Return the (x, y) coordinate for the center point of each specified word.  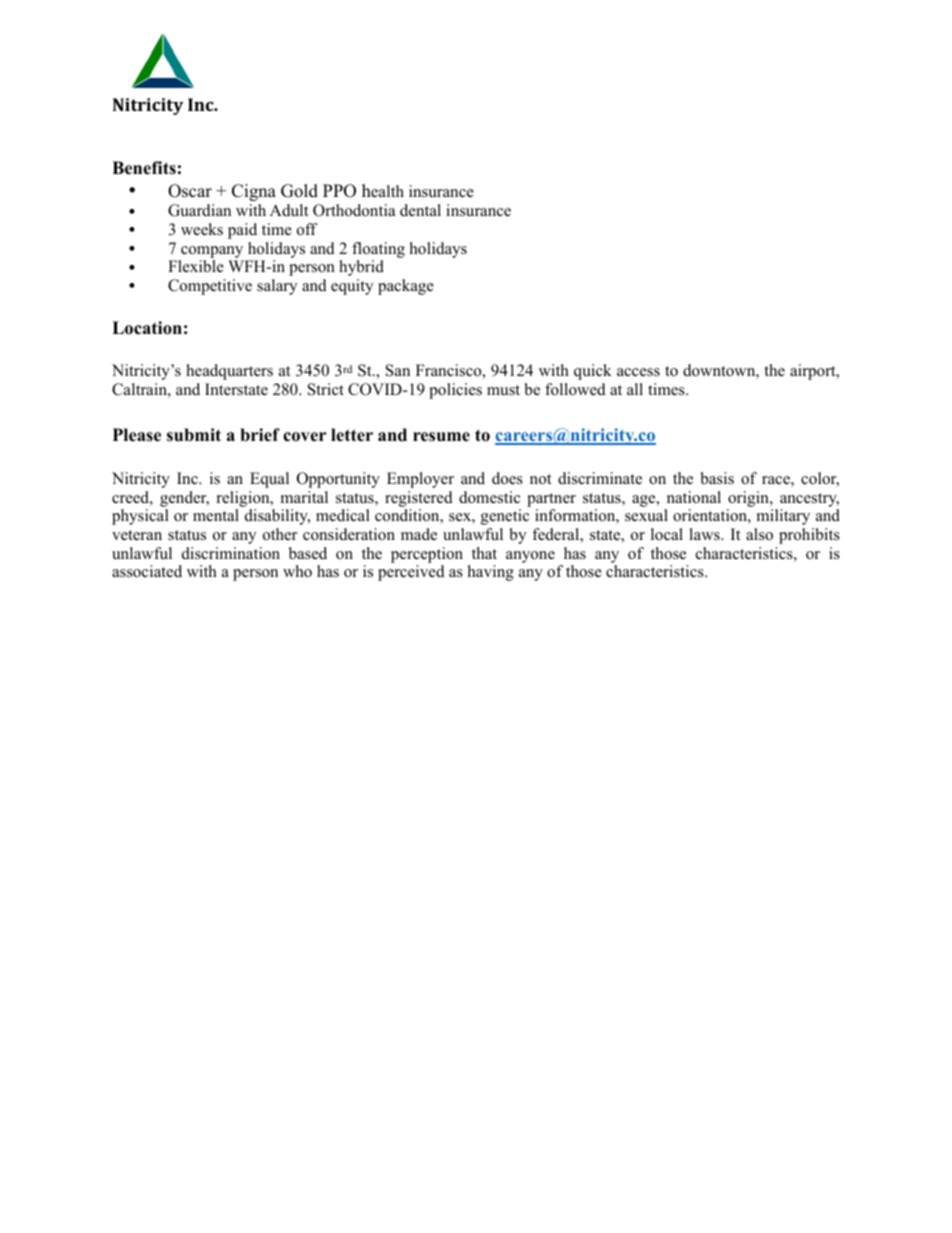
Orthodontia (354, 210)
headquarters (229, 372)
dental (420, 210)
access (638, 372)
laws (705, 534)
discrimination (231, 553)
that (484, 553)
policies (455, 391)
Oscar (190, 191)
